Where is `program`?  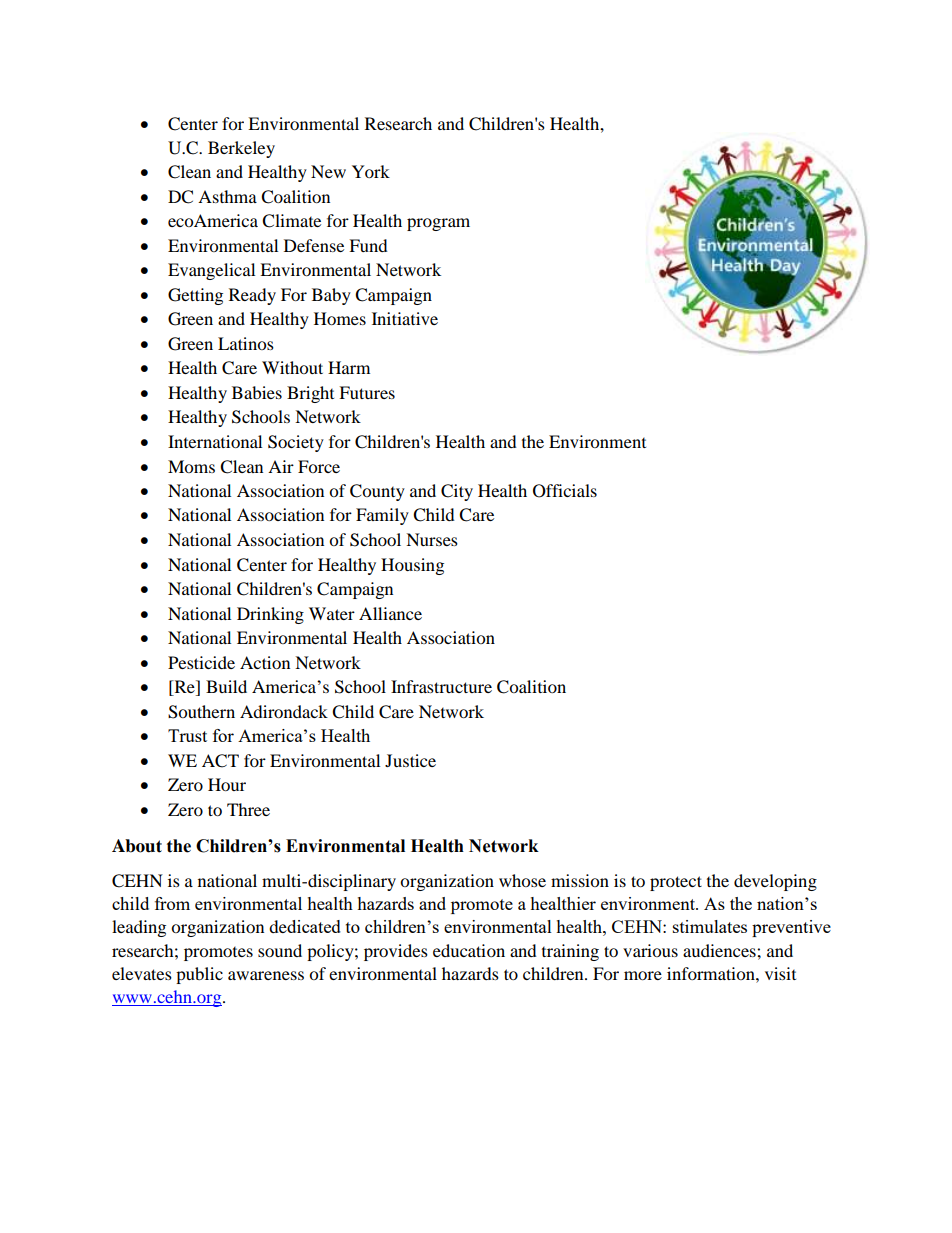
program is located at coordinates (438, 224).
